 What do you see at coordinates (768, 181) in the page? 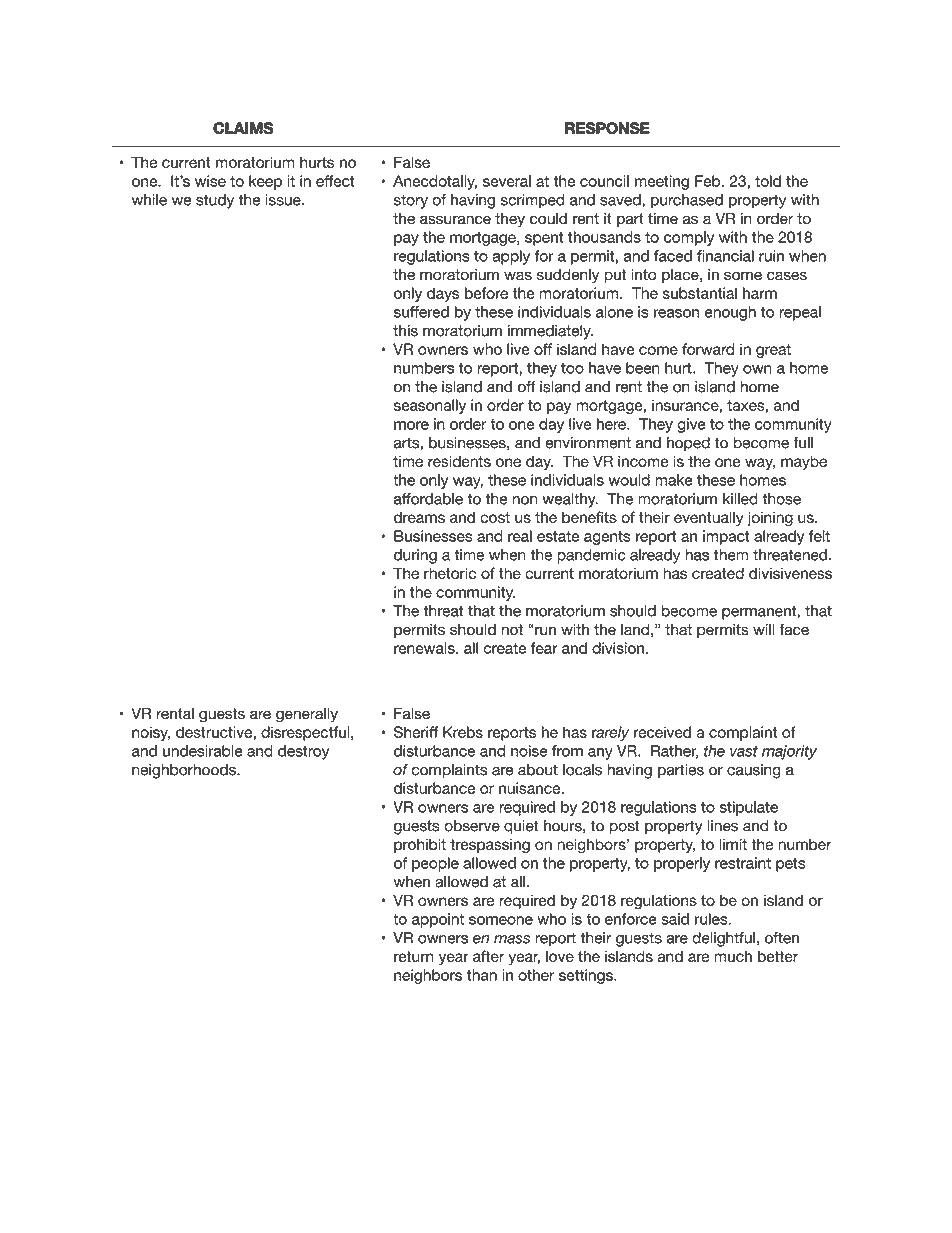
I see `told` at bounding box center [768, 181].
